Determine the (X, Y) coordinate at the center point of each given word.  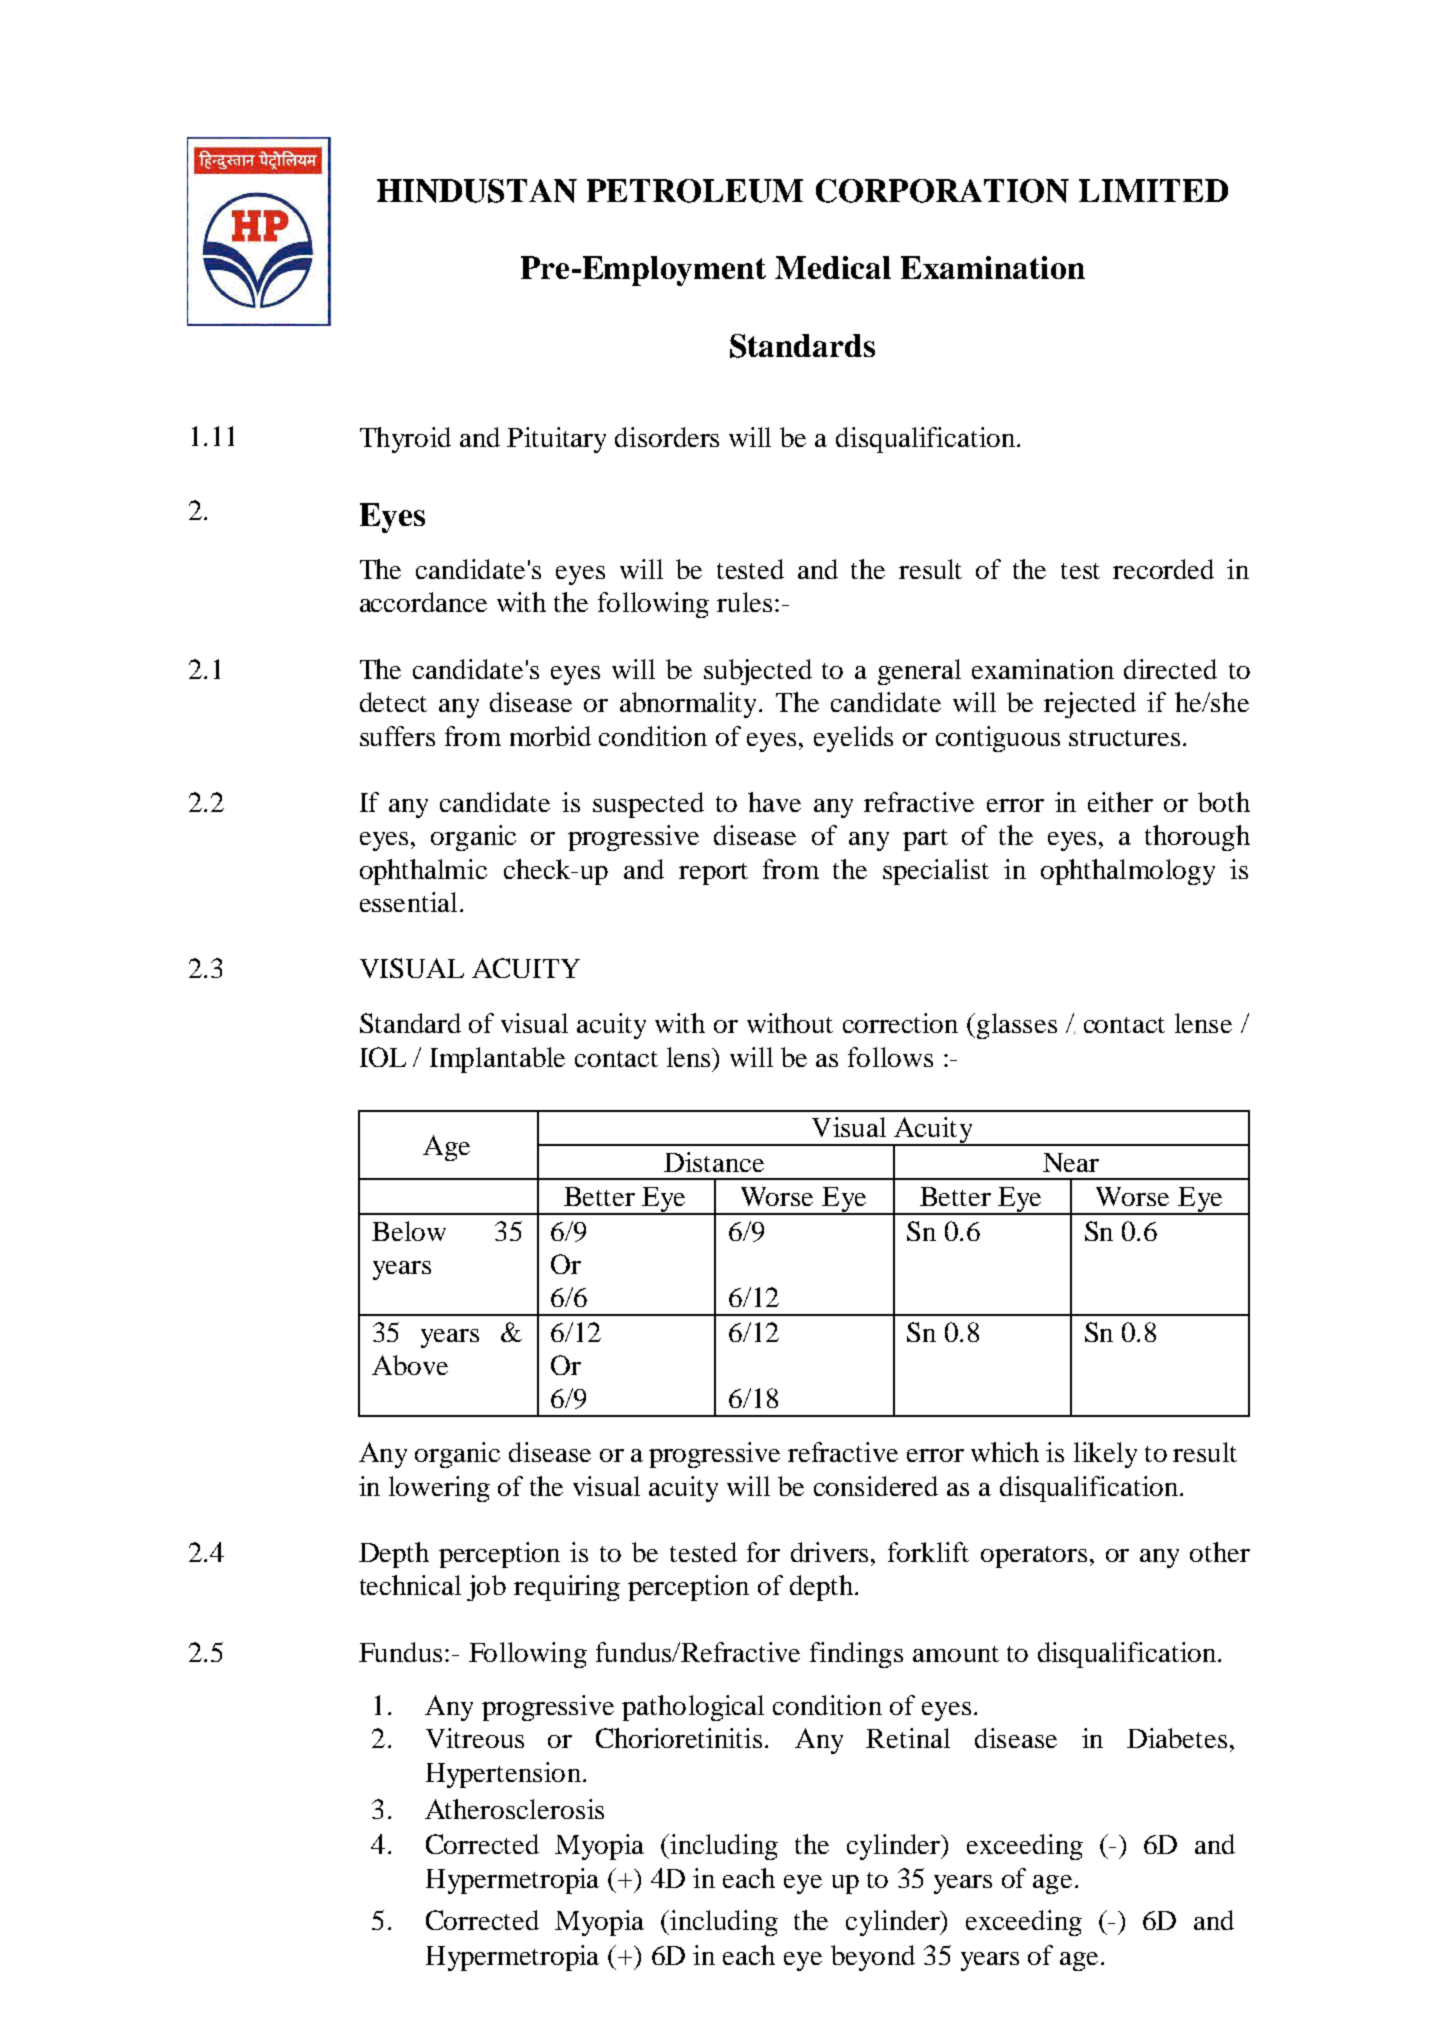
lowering (439, 1489)
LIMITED (1153, 190)
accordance (423, 602)
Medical (833, 267)
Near (1071, 1162)
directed (1170, 669)
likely (1105, 1455)
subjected (758, 672)
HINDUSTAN (477, 191)
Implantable (497, 1060)
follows (890, 1057)
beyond (873, 1958)
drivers (831, 1552)
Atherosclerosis (514, 1809)
